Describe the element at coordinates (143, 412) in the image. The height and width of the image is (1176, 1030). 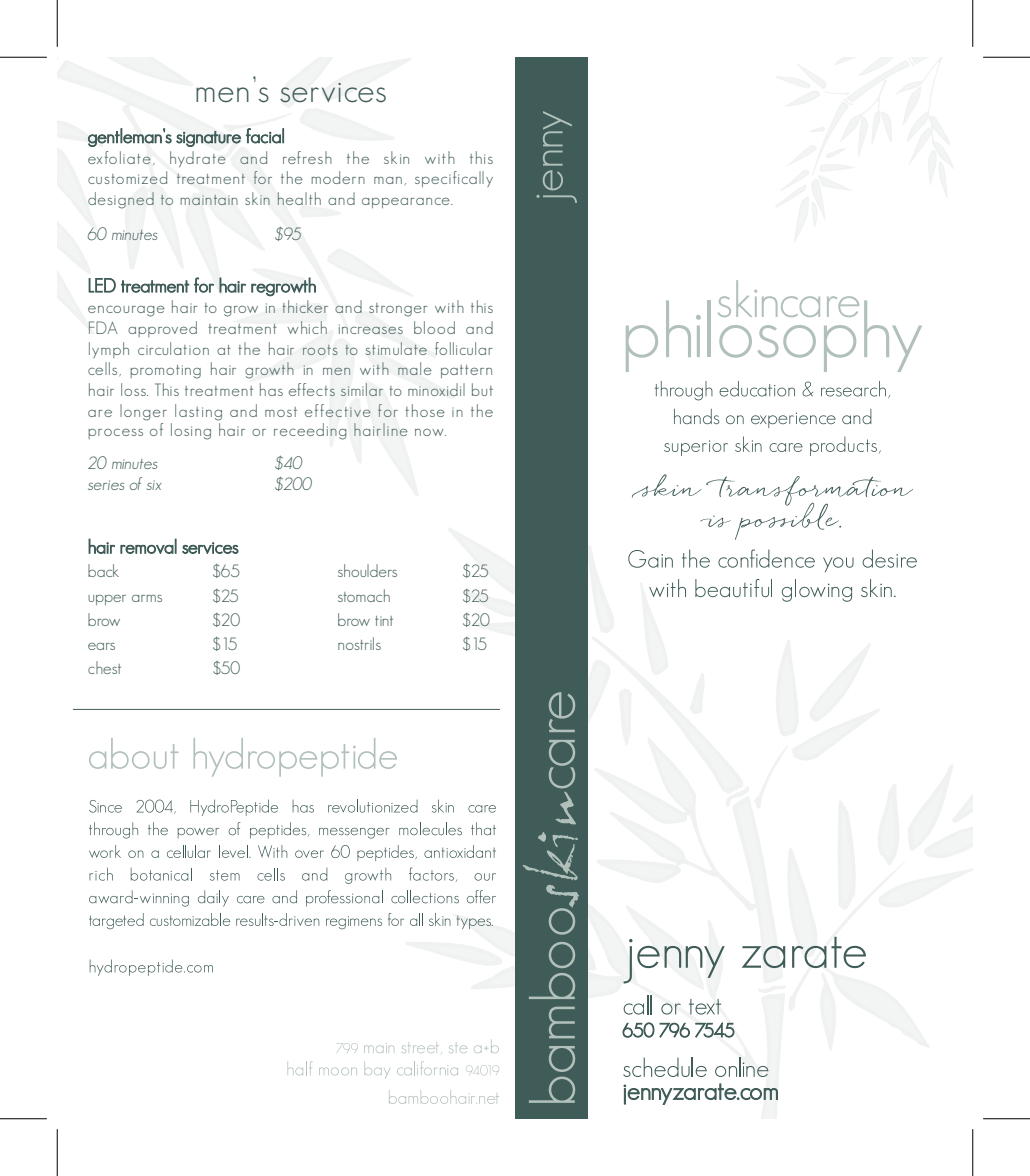
I see `longer` at that location.
